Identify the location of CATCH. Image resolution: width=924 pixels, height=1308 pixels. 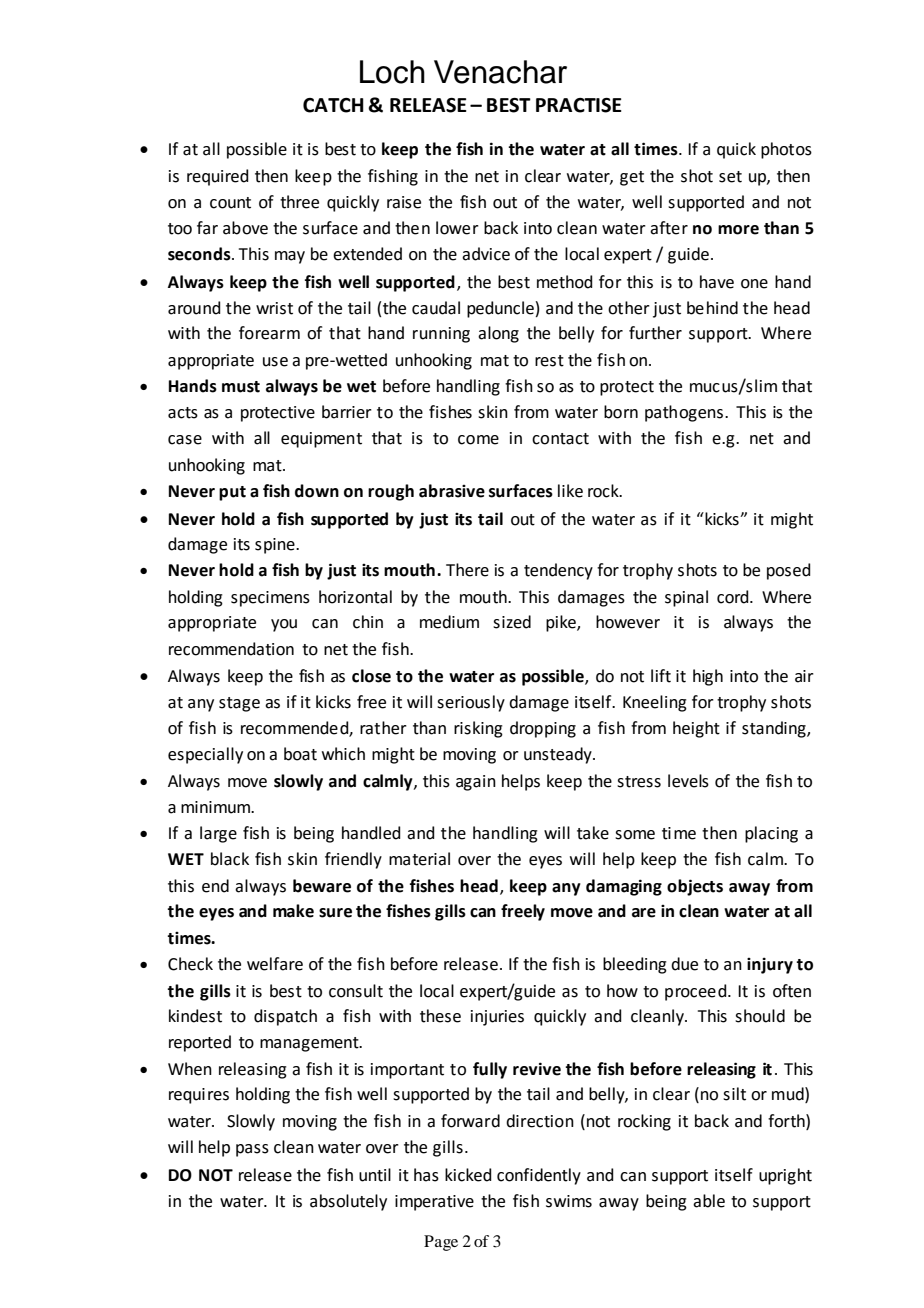
(333, 105).
